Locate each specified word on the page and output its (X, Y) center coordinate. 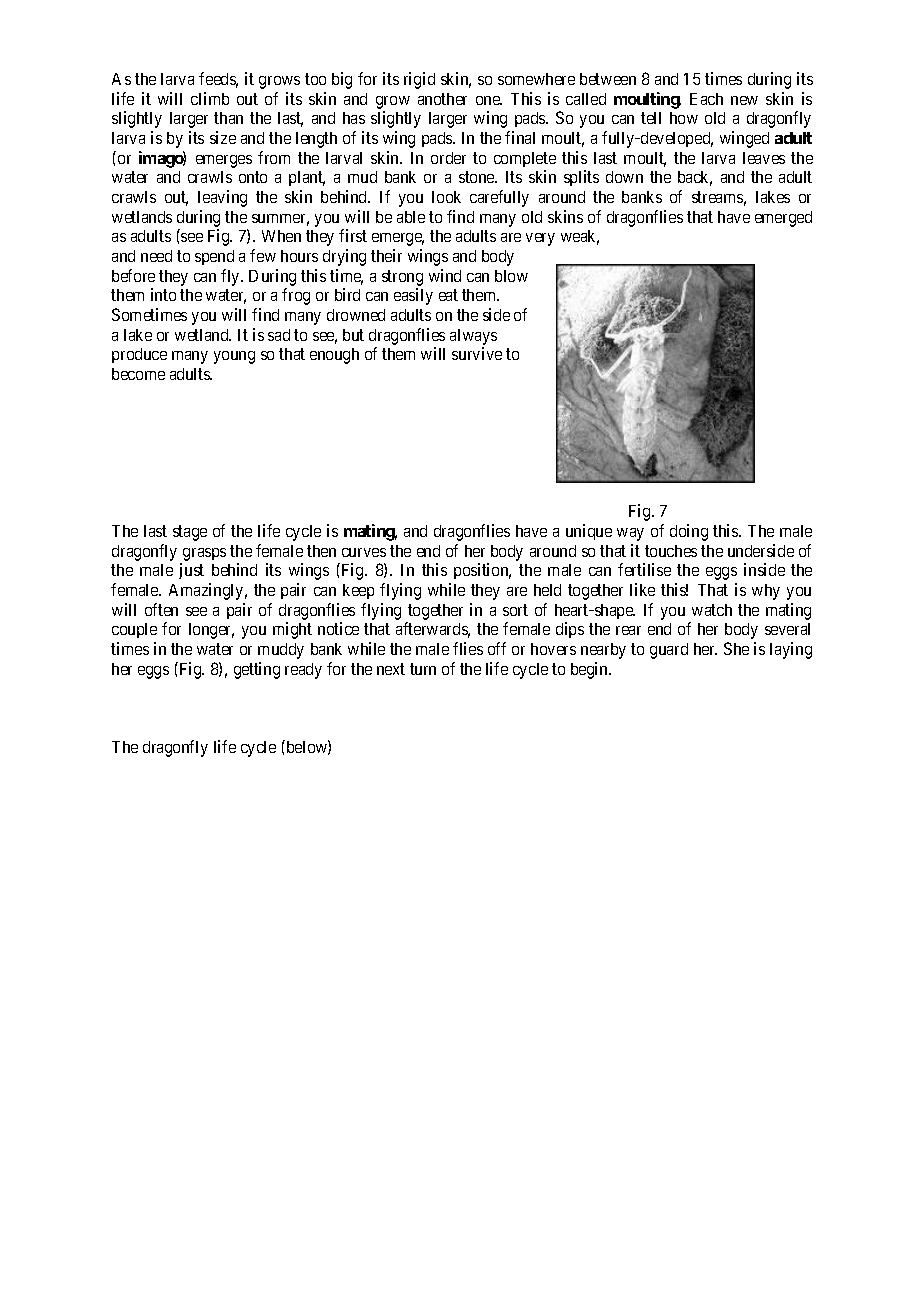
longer (211, 631)
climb (210, 98)
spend (214, 257)
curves (364, 552)
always (473, 337)
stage (190, 533)
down (624, 177)
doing (689, 532)
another (442, 99)
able (411, 217)
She (736, 648)
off (497, 648)
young (234, 357)
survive (477, 353)
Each (706, 99)
